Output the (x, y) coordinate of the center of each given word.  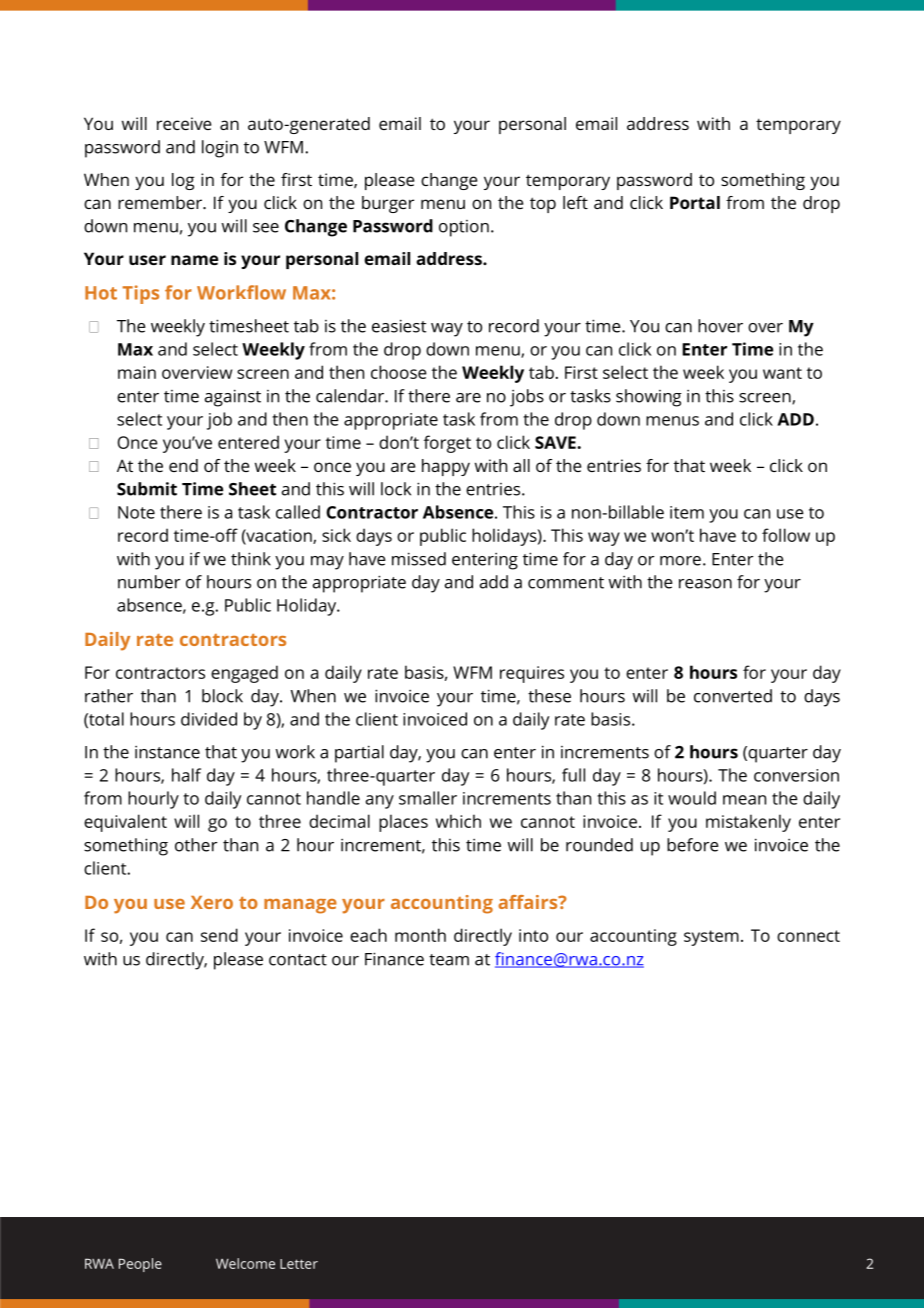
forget (447, 444)
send (219, 935)
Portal (695, 202)
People (140, 1265)
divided (209, 719)
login (220, 149)
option (464, 228)
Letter (299, 1264)
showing (649, 398)
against (233, 398)
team (449, 960)
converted (733, 696)
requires (532, 674)
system (711, 938)
